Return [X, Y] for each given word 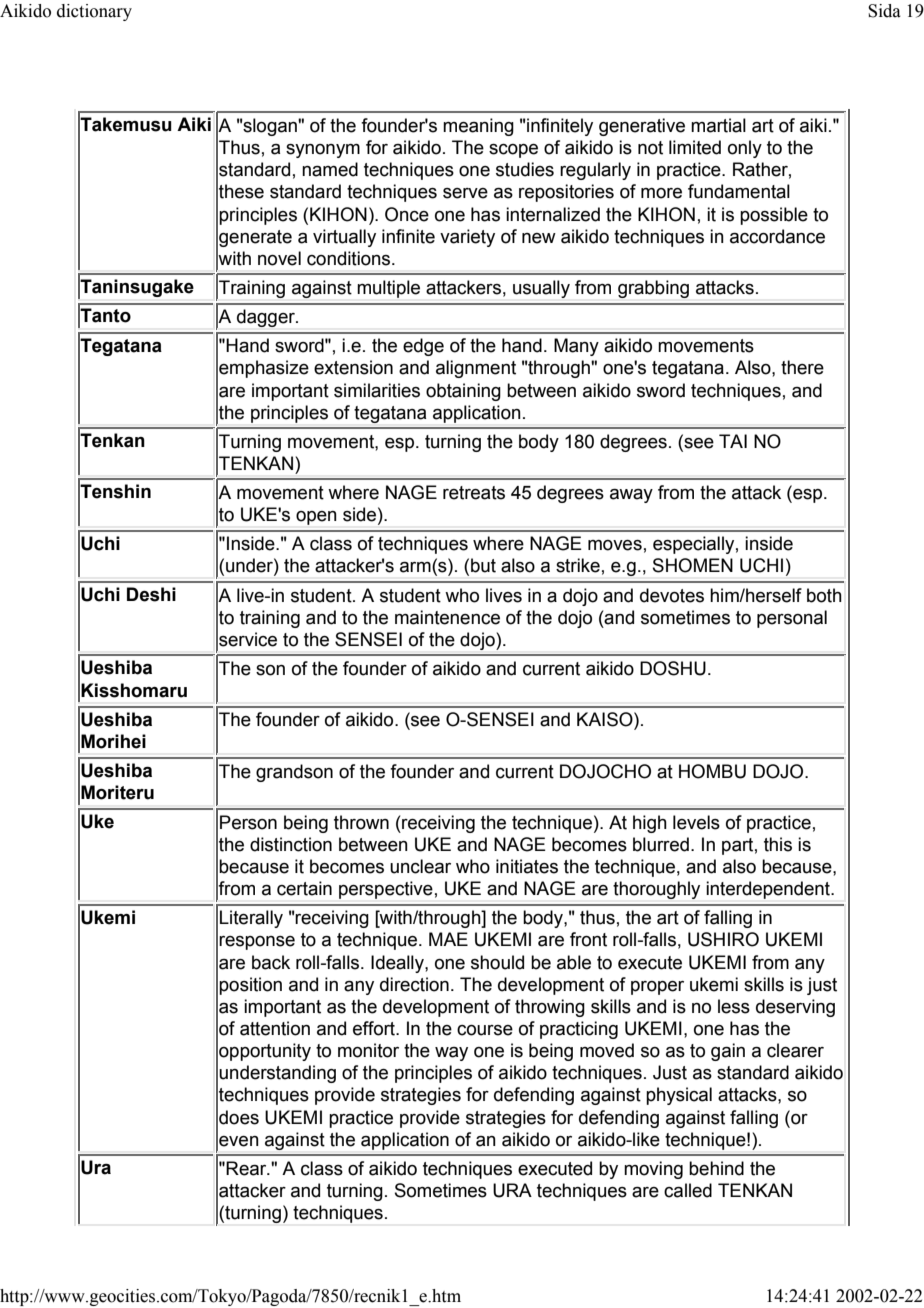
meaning [478, 127]
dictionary [94, 12]
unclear [420, 866]
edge [423, 347]
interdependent [769, 890]
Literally [251, 919]
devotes [672, 595]
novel [279, 258]
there [802, 367]
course [485, 1030]
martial [718, 125]
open [316, 518]
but [483, 565]
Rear [247, 1168]
